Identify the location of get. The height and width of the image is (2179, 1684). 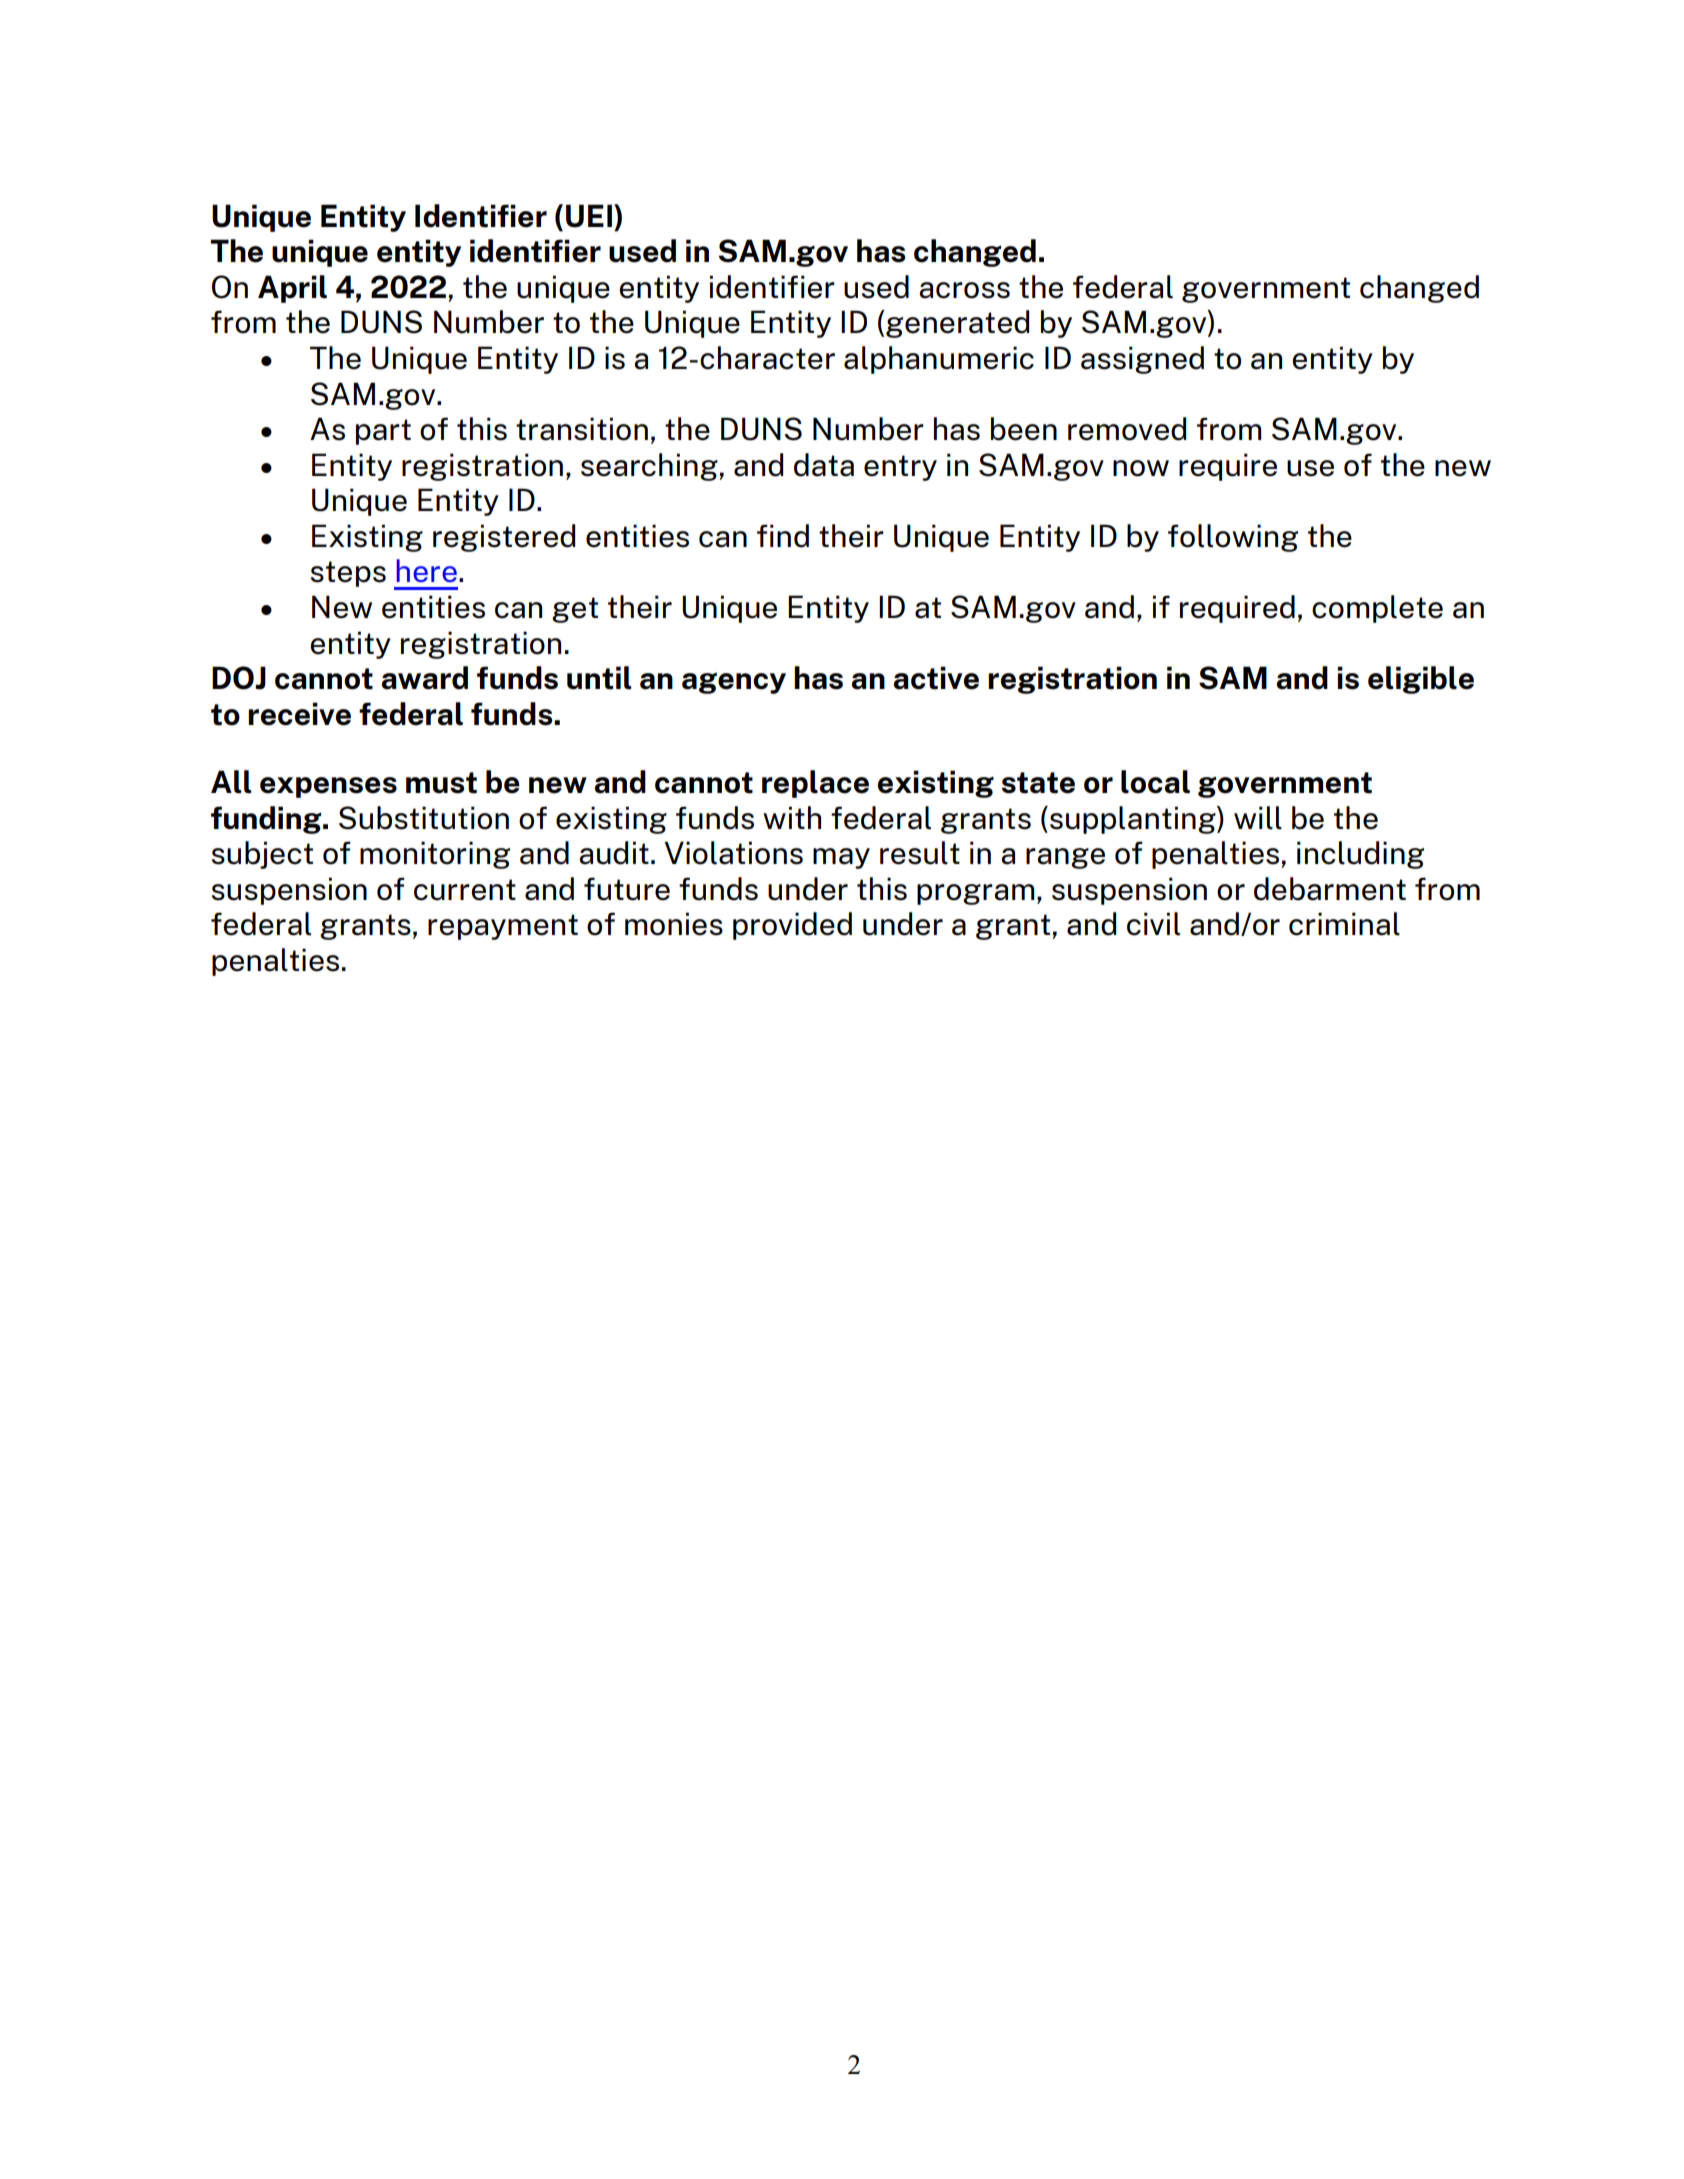
(575, 610).
